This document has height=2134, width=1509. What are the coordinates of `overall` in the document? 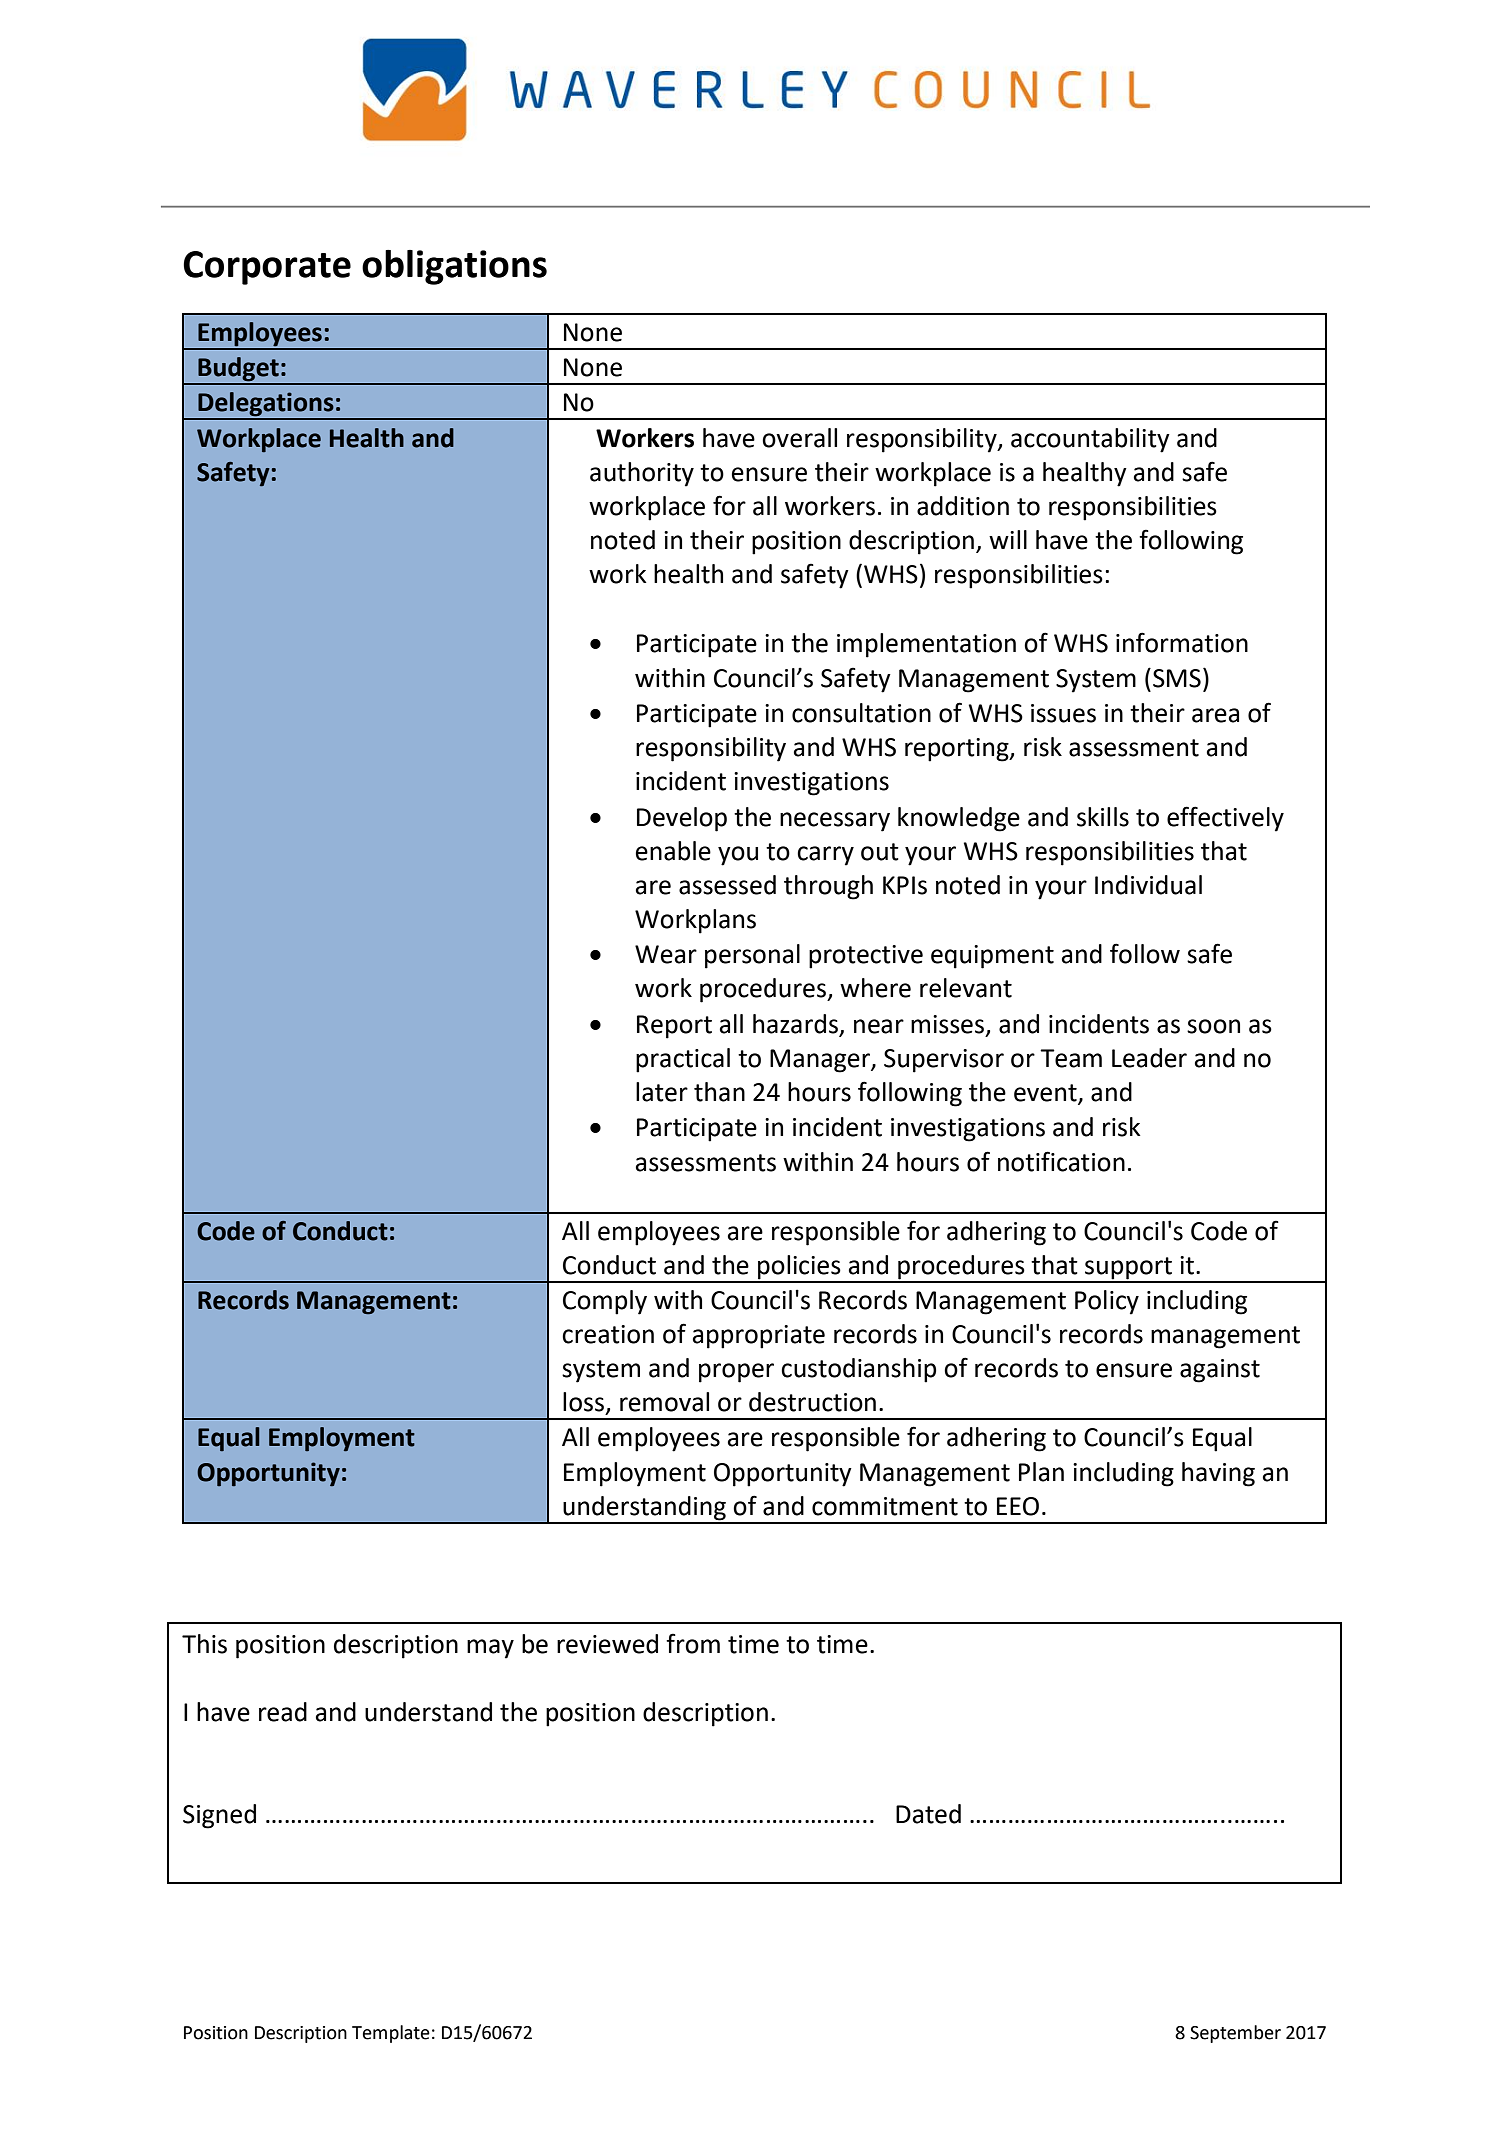 It's located at (799, 438).
